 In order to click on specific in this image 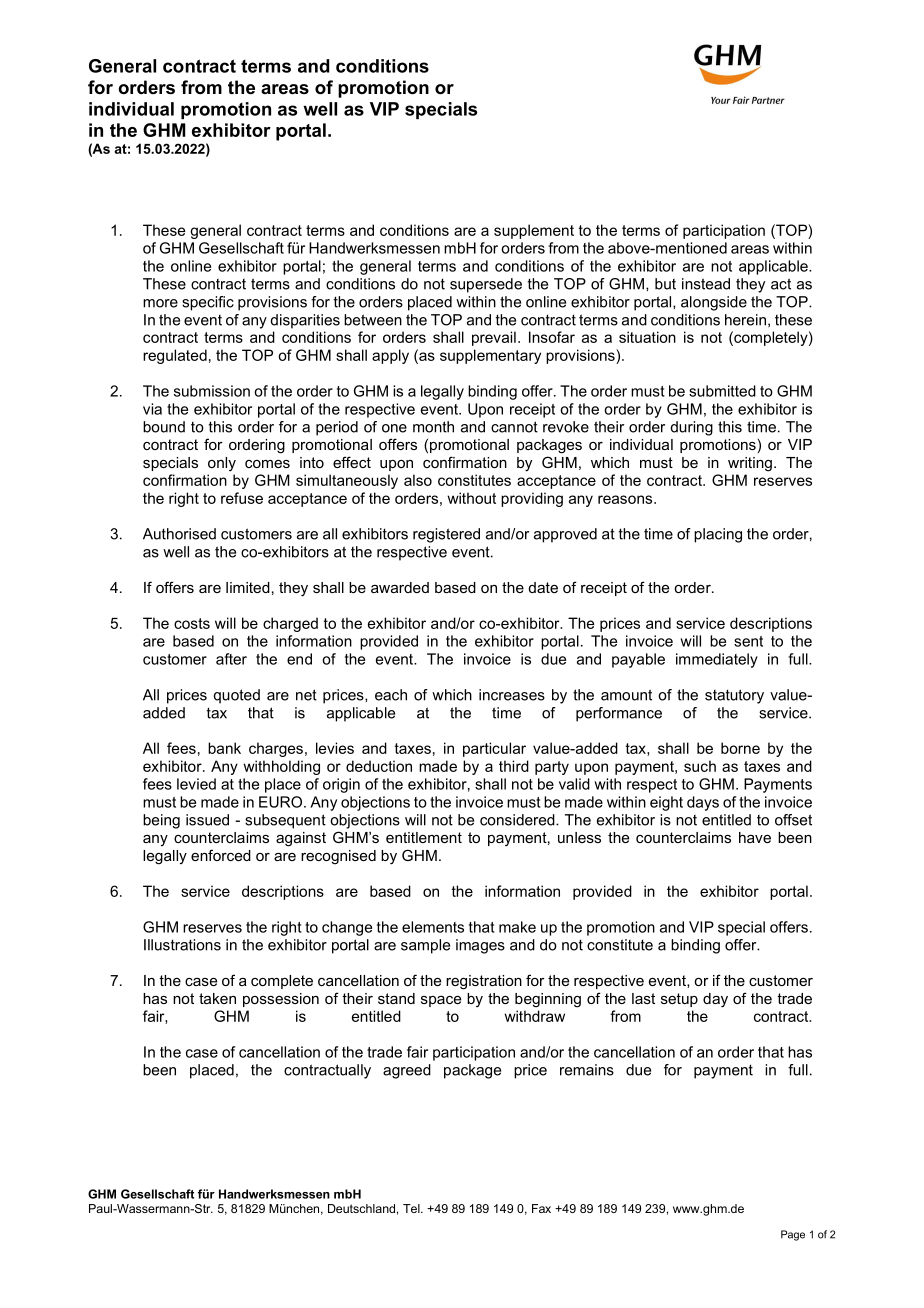, I will do `click(208, 303)`.
